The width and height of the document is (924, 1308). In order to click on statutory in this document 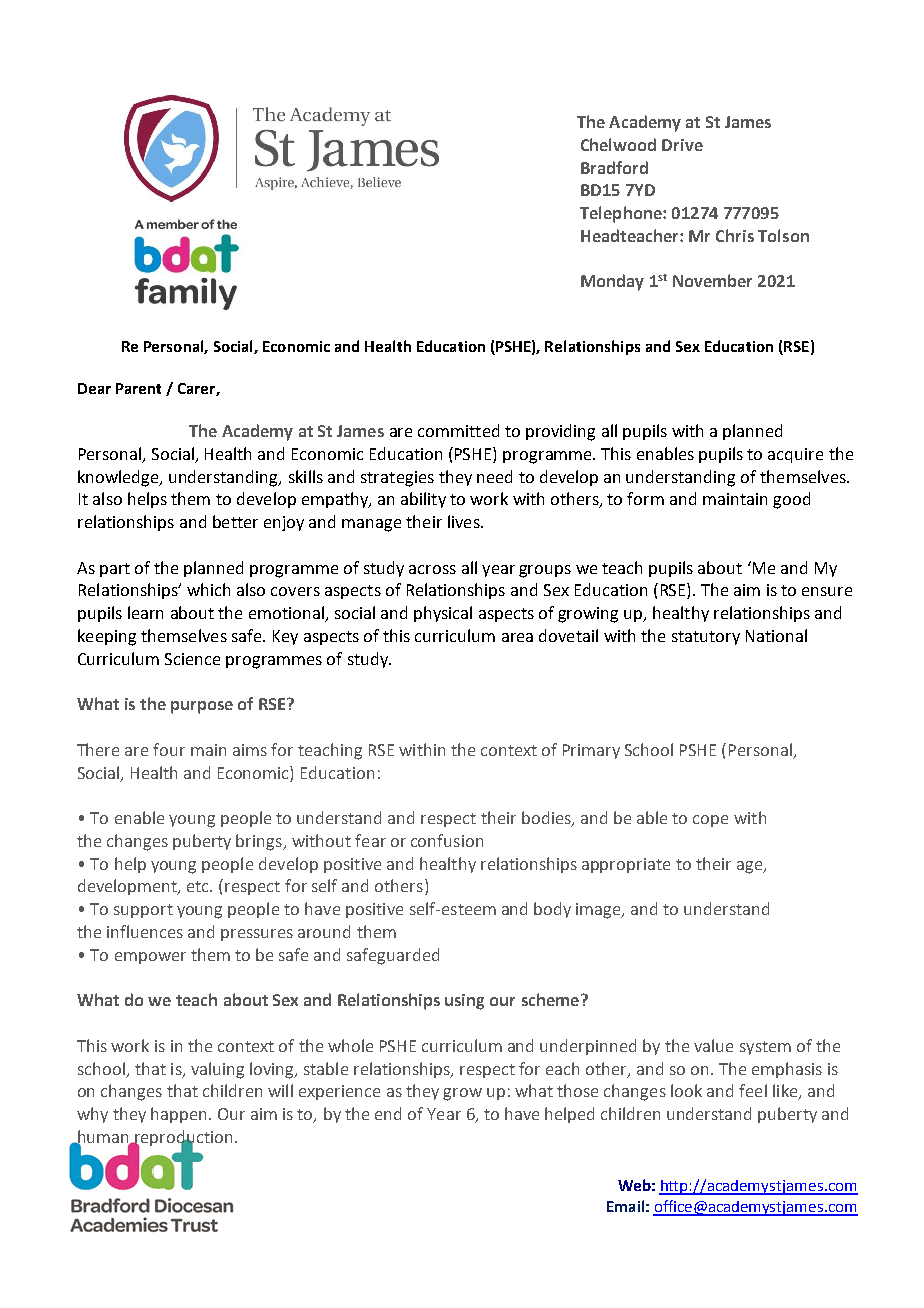, I will do `click(706, 638)`.
